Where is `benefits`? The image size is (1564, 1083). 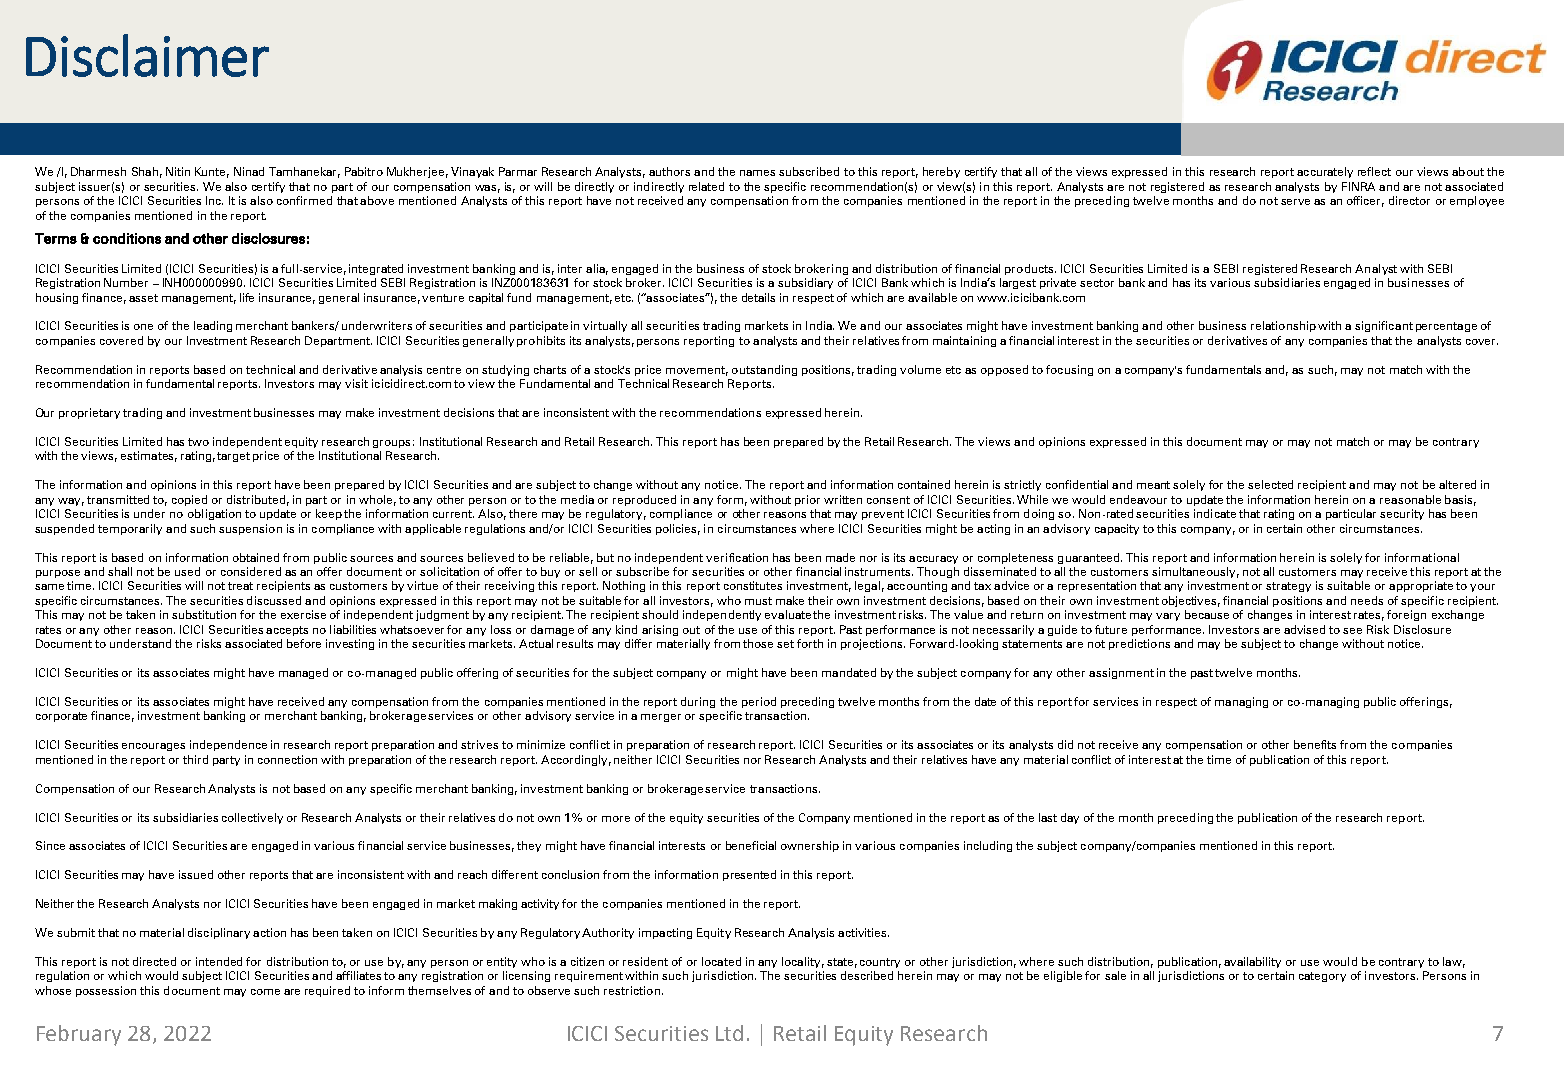 benefits is located at coordinates (1315, 744).
